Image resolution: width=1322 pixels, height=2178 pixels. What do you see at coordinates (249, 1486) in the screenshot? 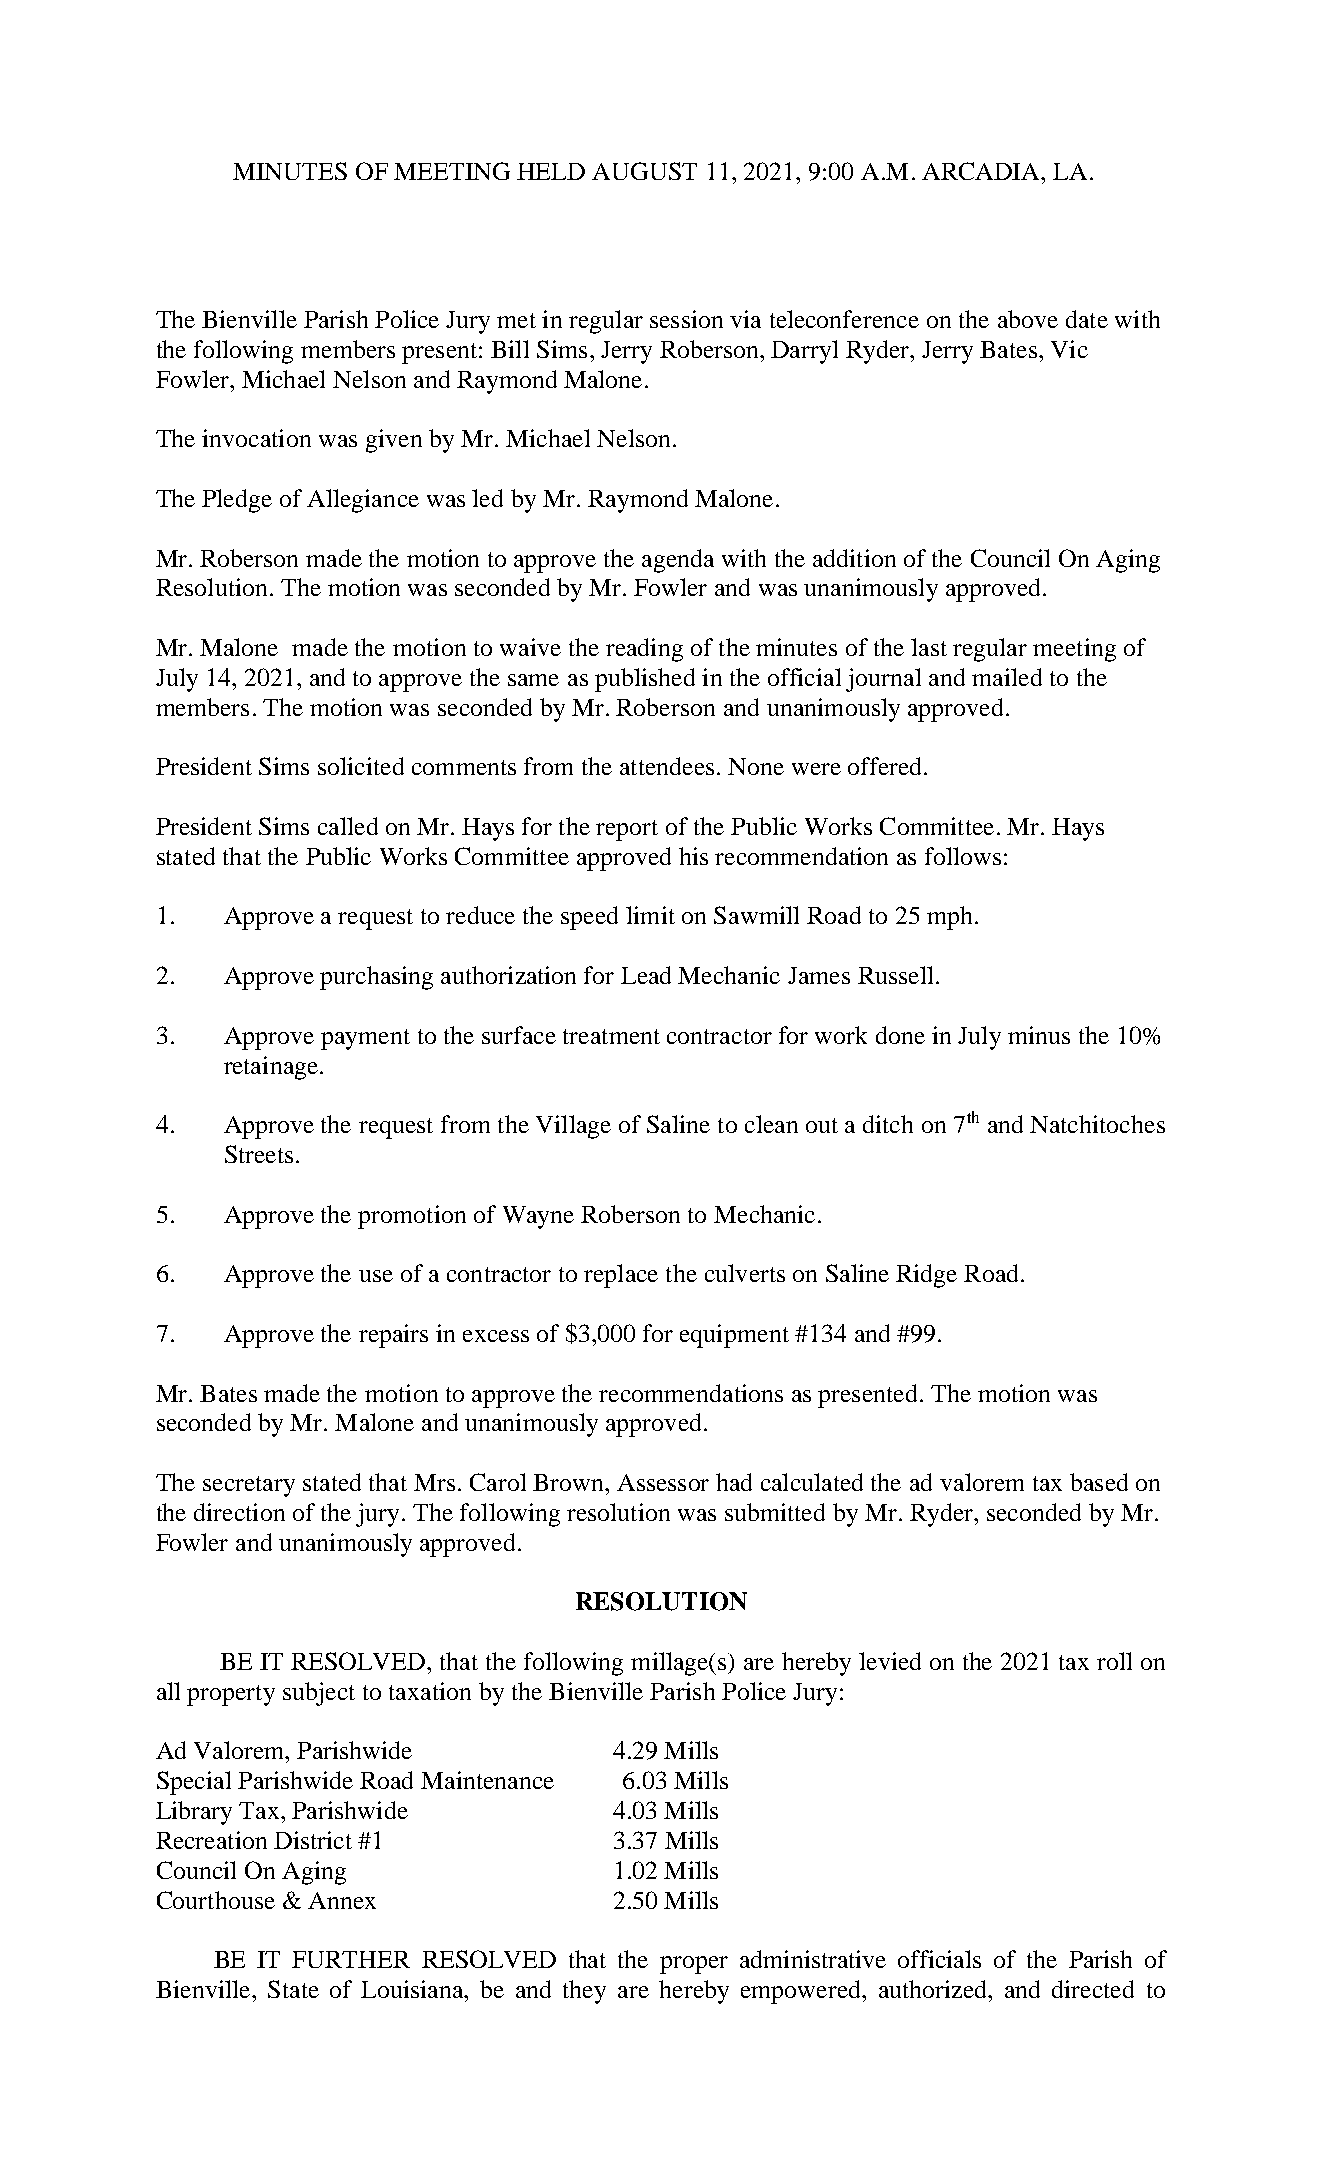
I see `secretary` at bounding box center [249, 1486].
